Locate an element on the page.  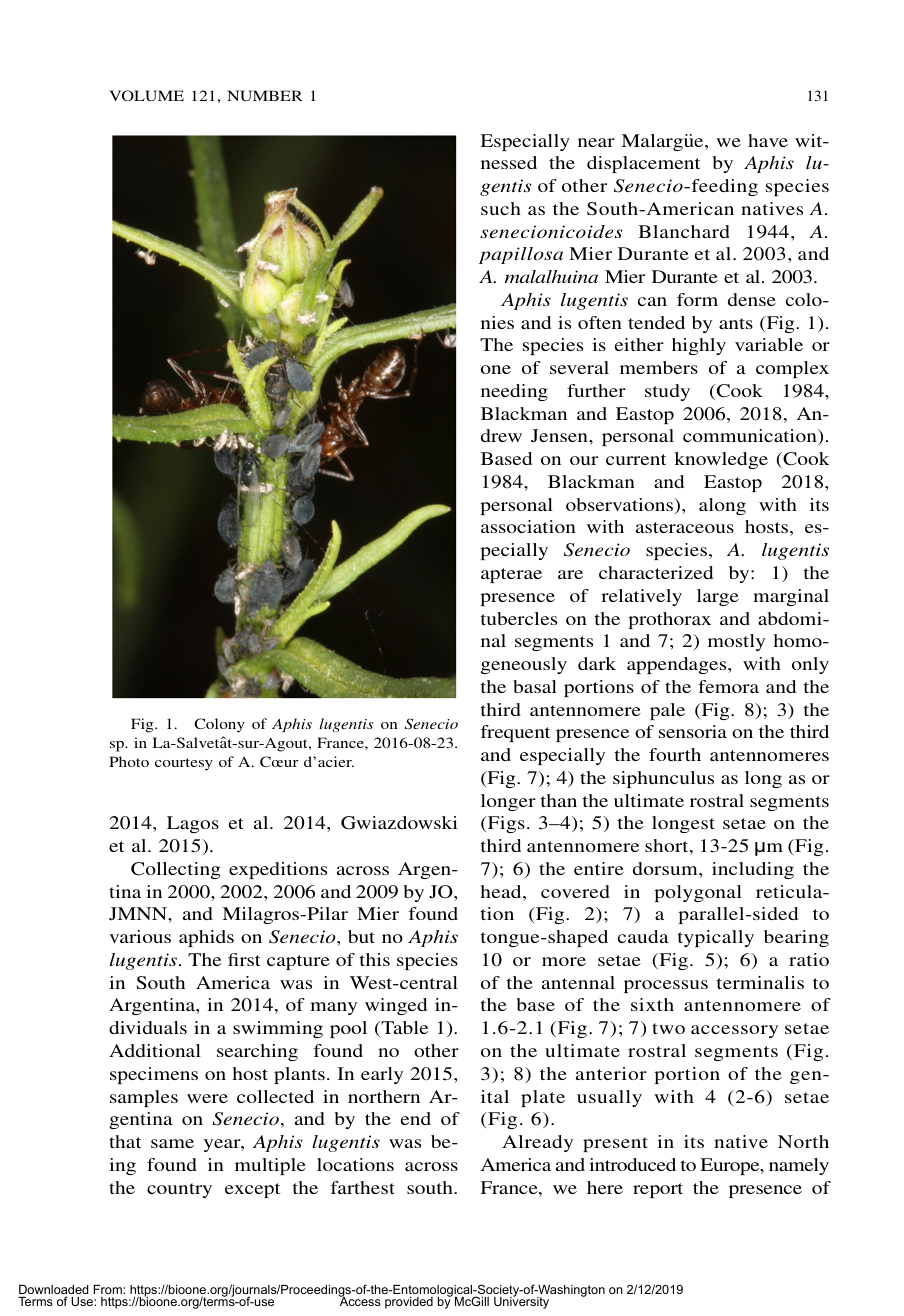
polygonal is located at coordinates (698, 893).
